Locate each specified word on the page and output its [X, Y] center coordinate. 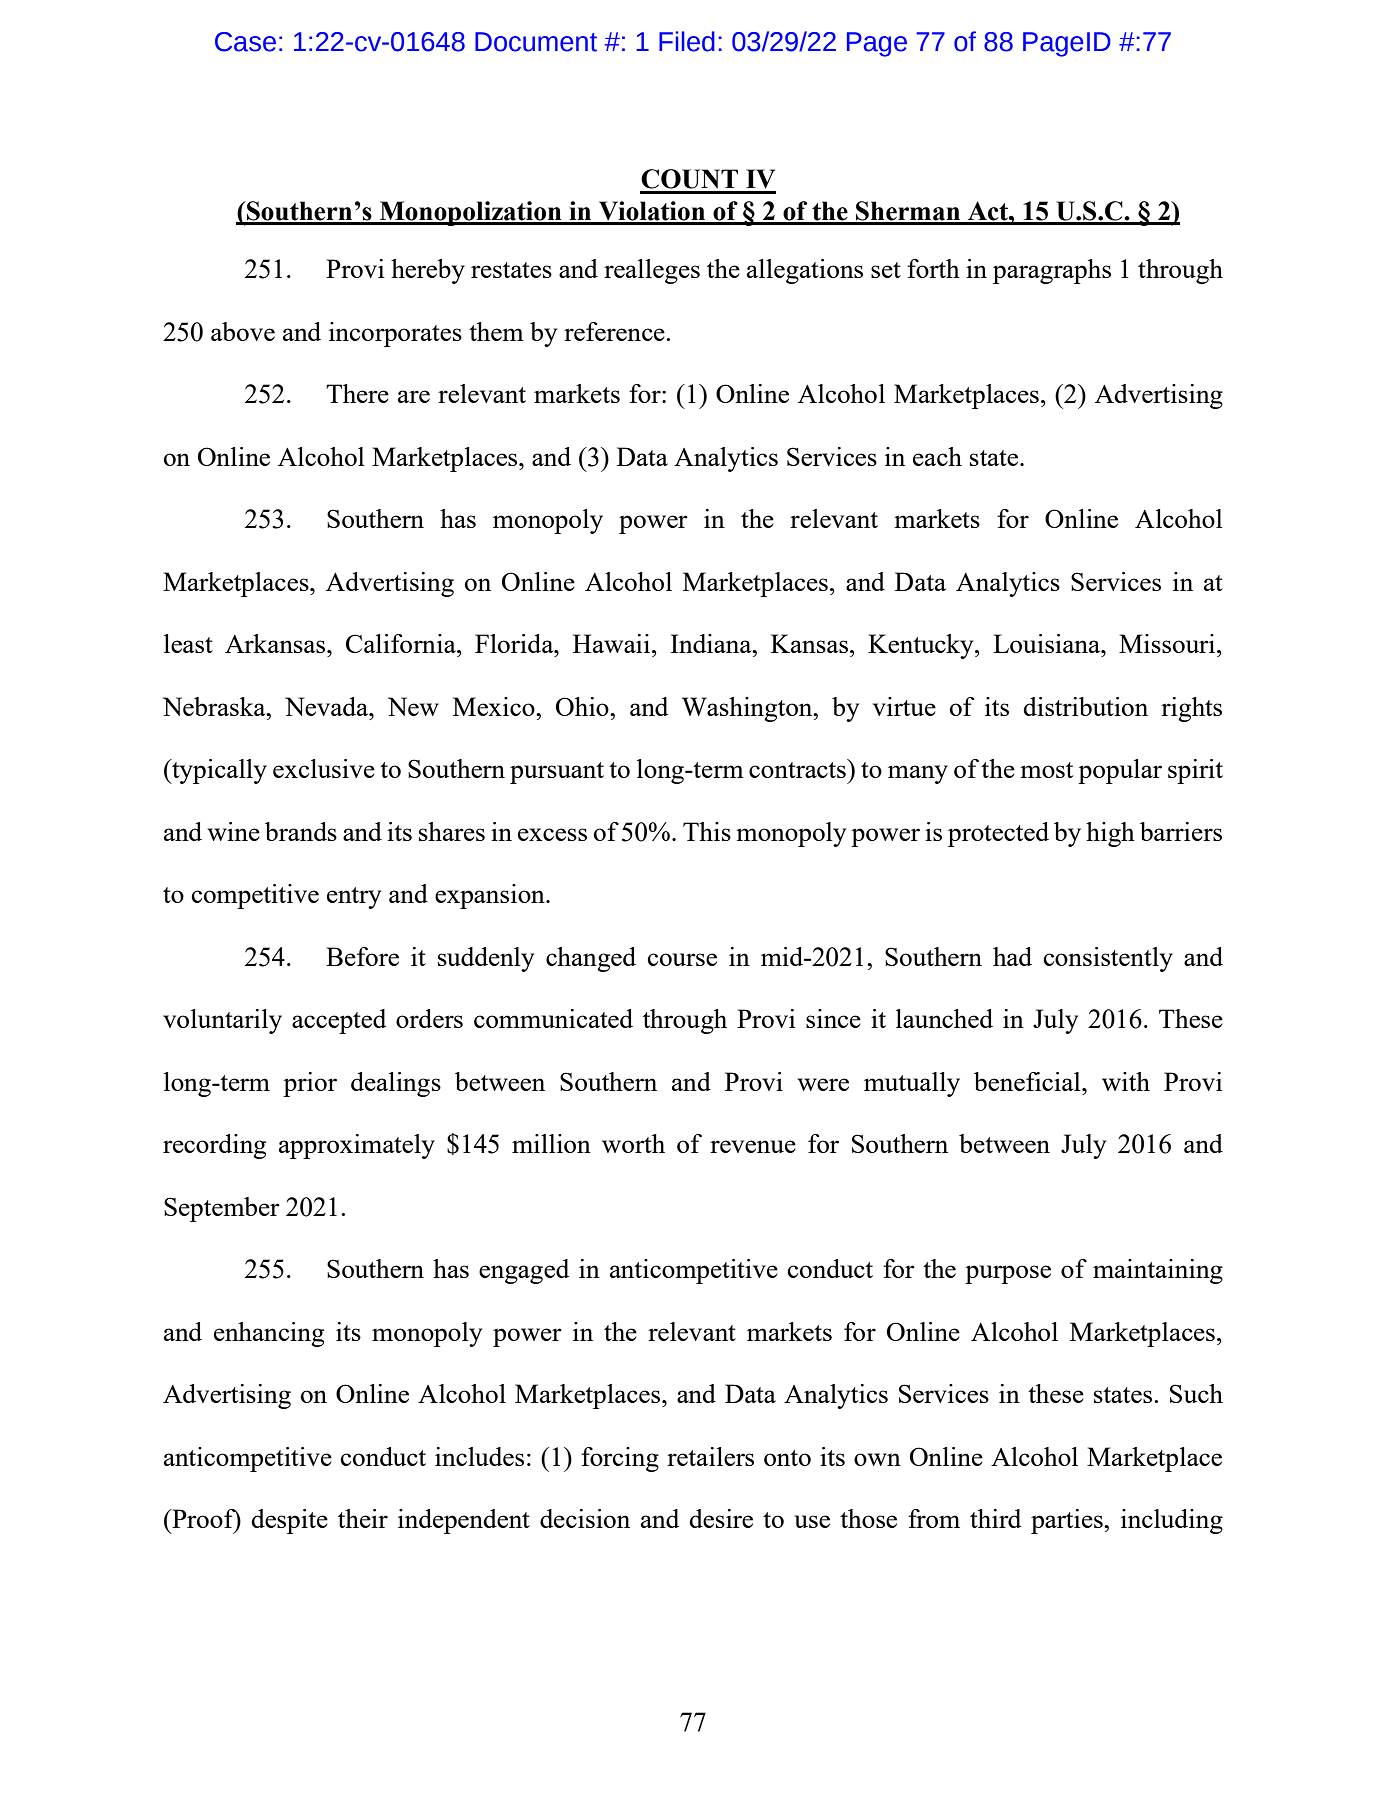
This [707, 831]
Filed [687, 41]
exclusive [324, 768]
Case [245, 42]
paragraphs [1052, 271]
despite [289, 1521]
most [1046, 770]
